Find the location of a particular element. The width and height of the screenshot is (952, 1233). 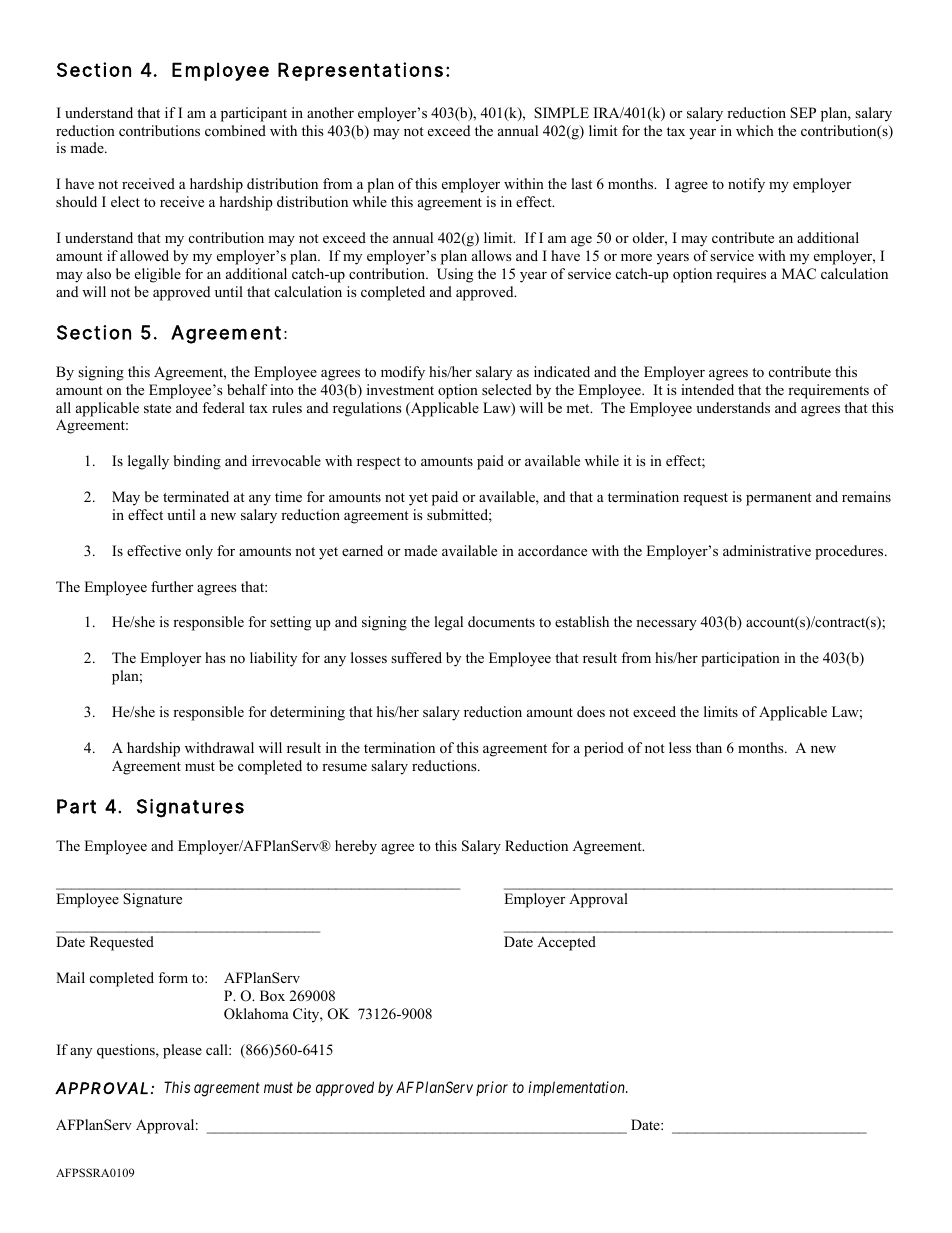

accordance is located at coordinates (552, 550).
